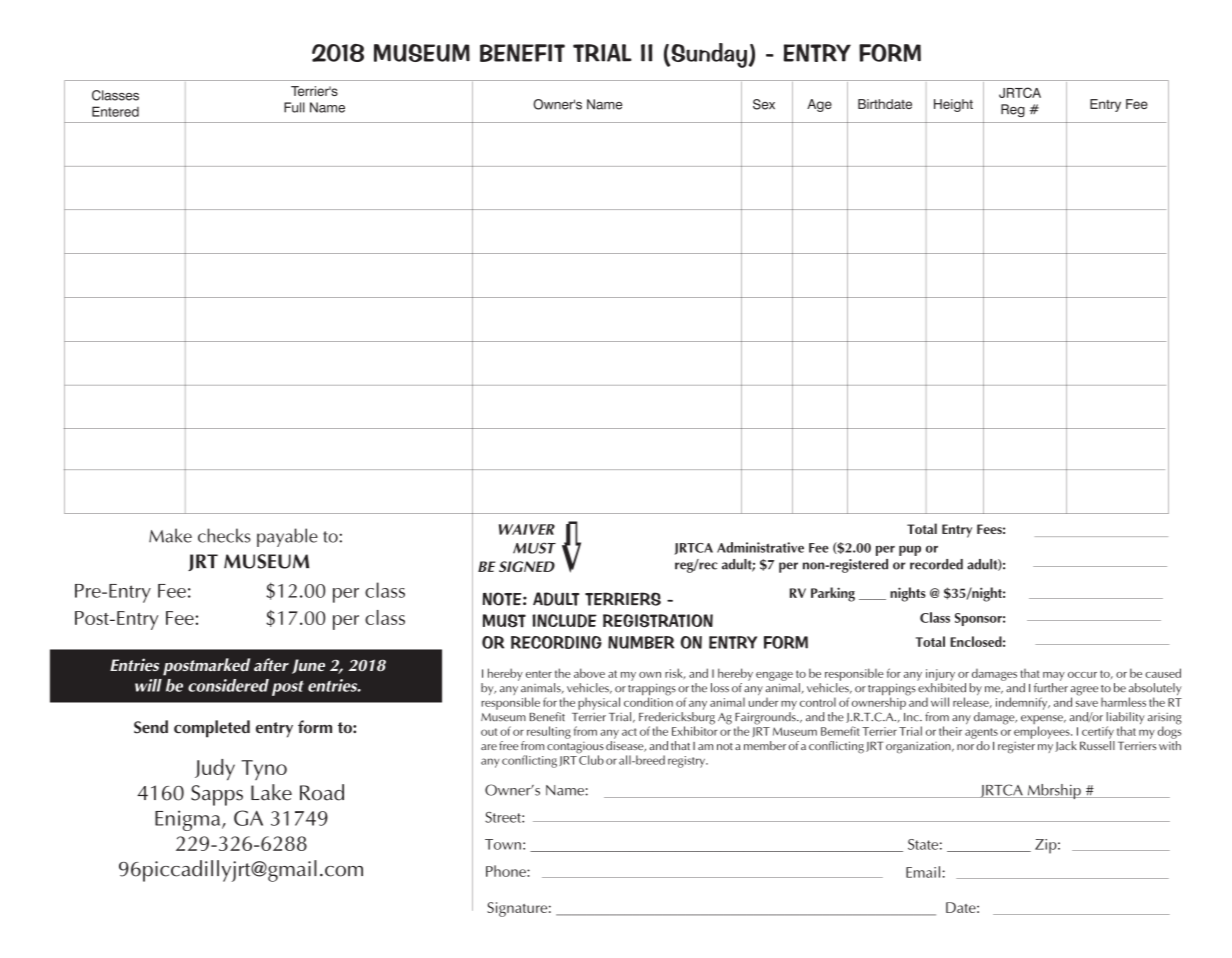 The height and width of the screenshot is (958, 1232). I want to click on Full, so click(294, 107).
